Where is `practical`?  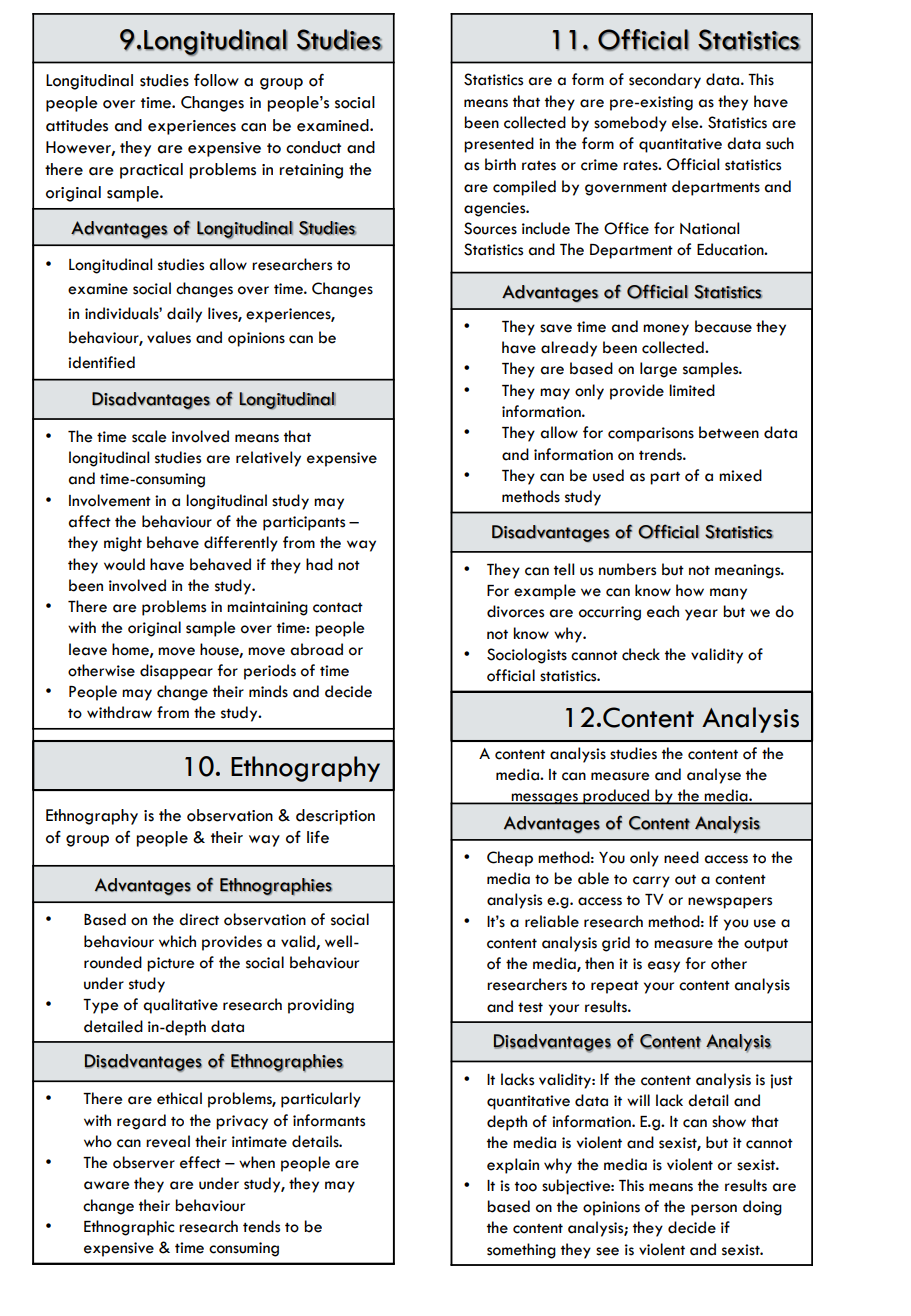
practical is located at coordinates (151, 171).
